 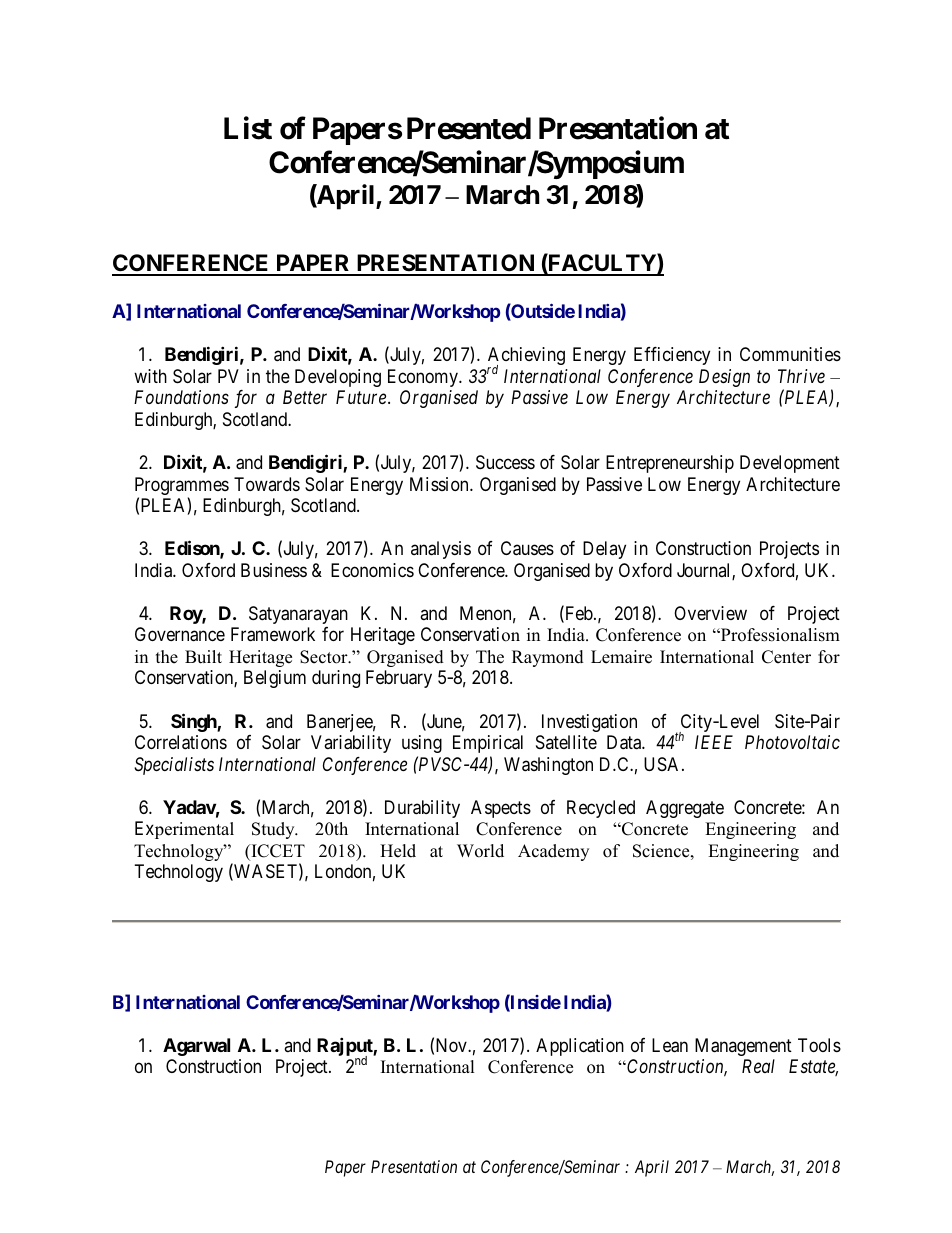 I want to click on Achieving, so click(x=526, y=357).
